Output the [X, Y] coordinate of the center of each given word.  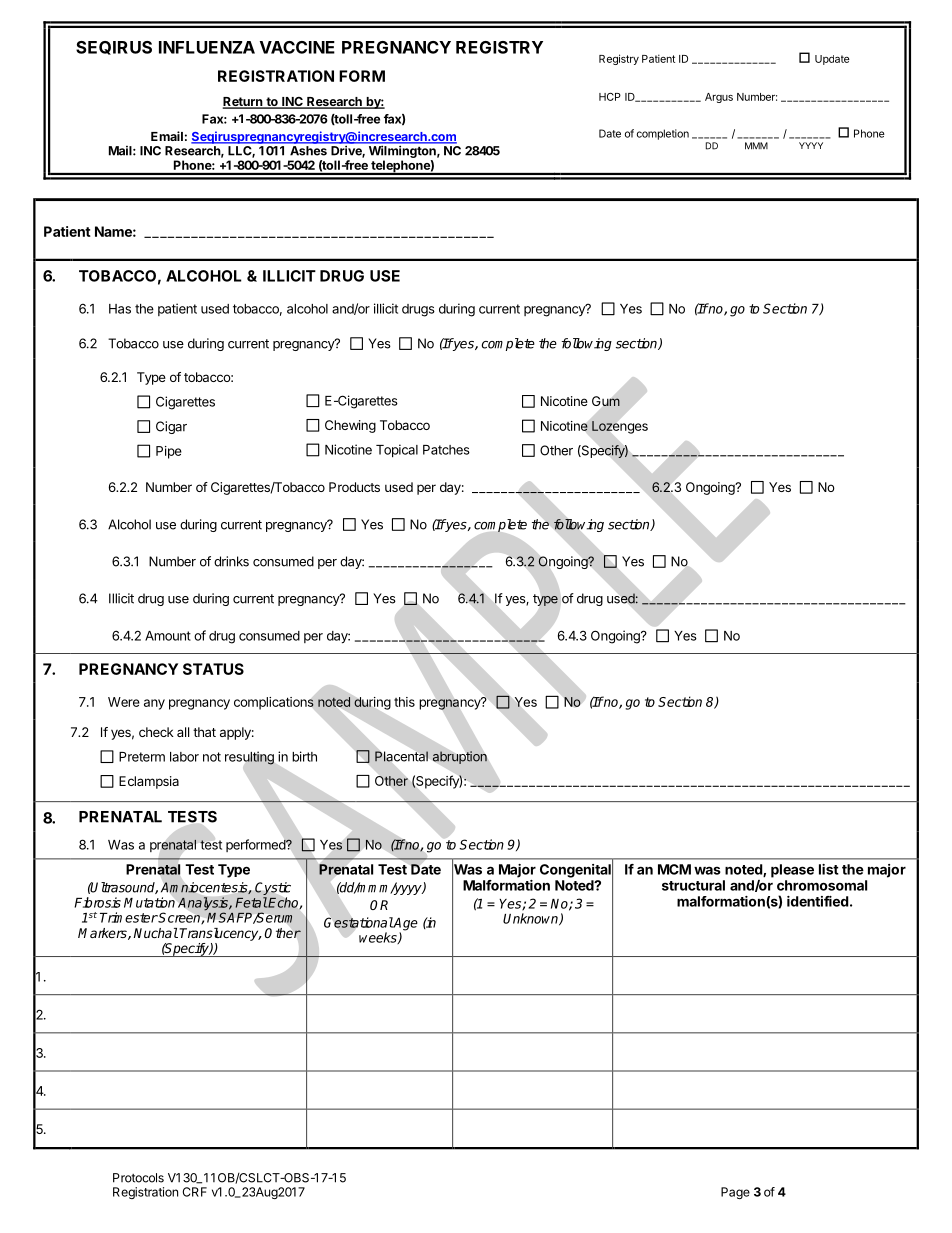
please [792, 871]
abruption [460, 757]
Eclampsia [149, 782]
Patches [446, 450]
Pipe [169, 452]
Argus [719, 98]
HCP [610, 97]
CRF [195, 1192]
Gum [606, 401]
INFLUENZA [207, 47]
